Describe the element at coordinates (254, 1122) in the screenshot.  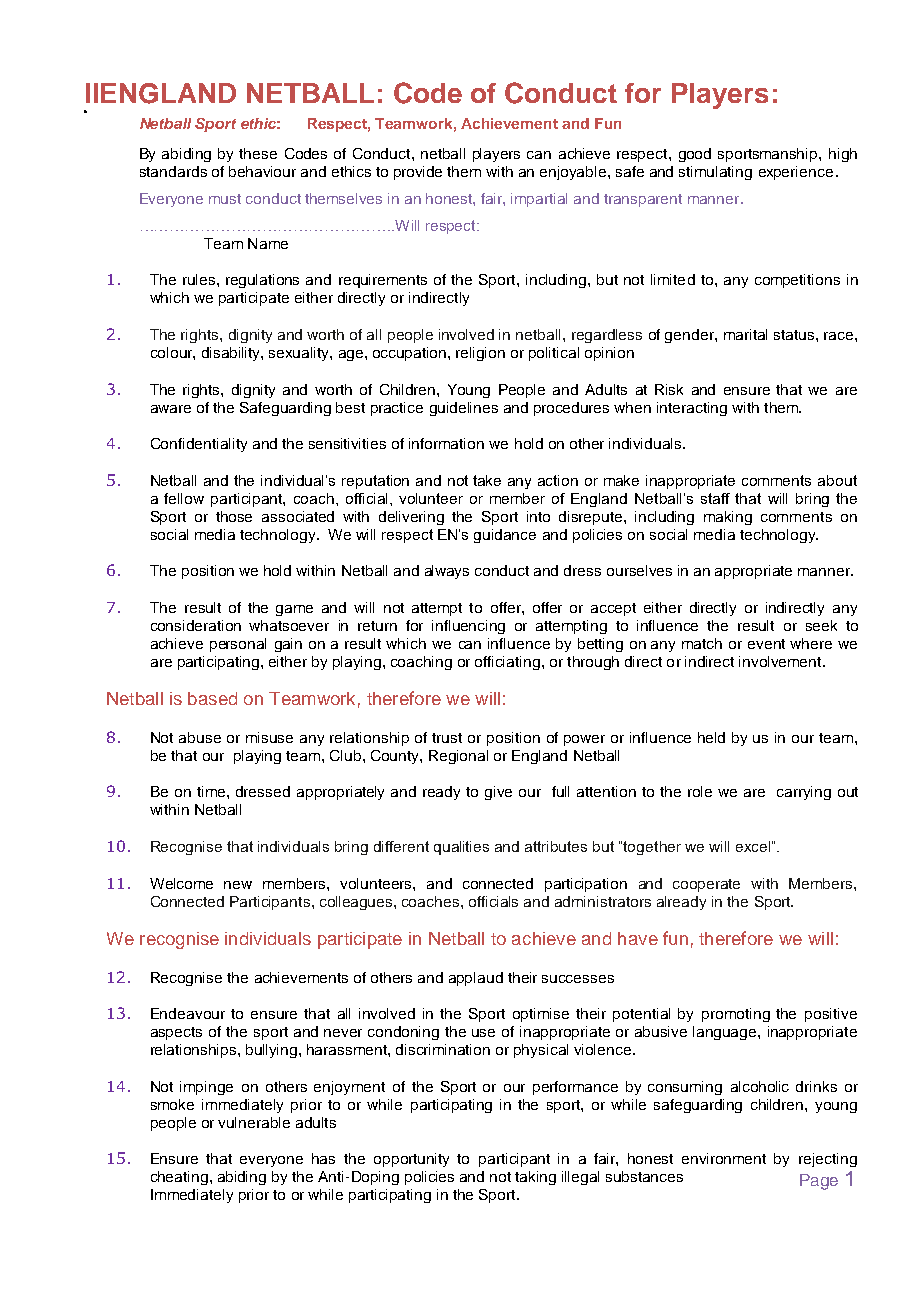
I see `vulnerable` at that location.
